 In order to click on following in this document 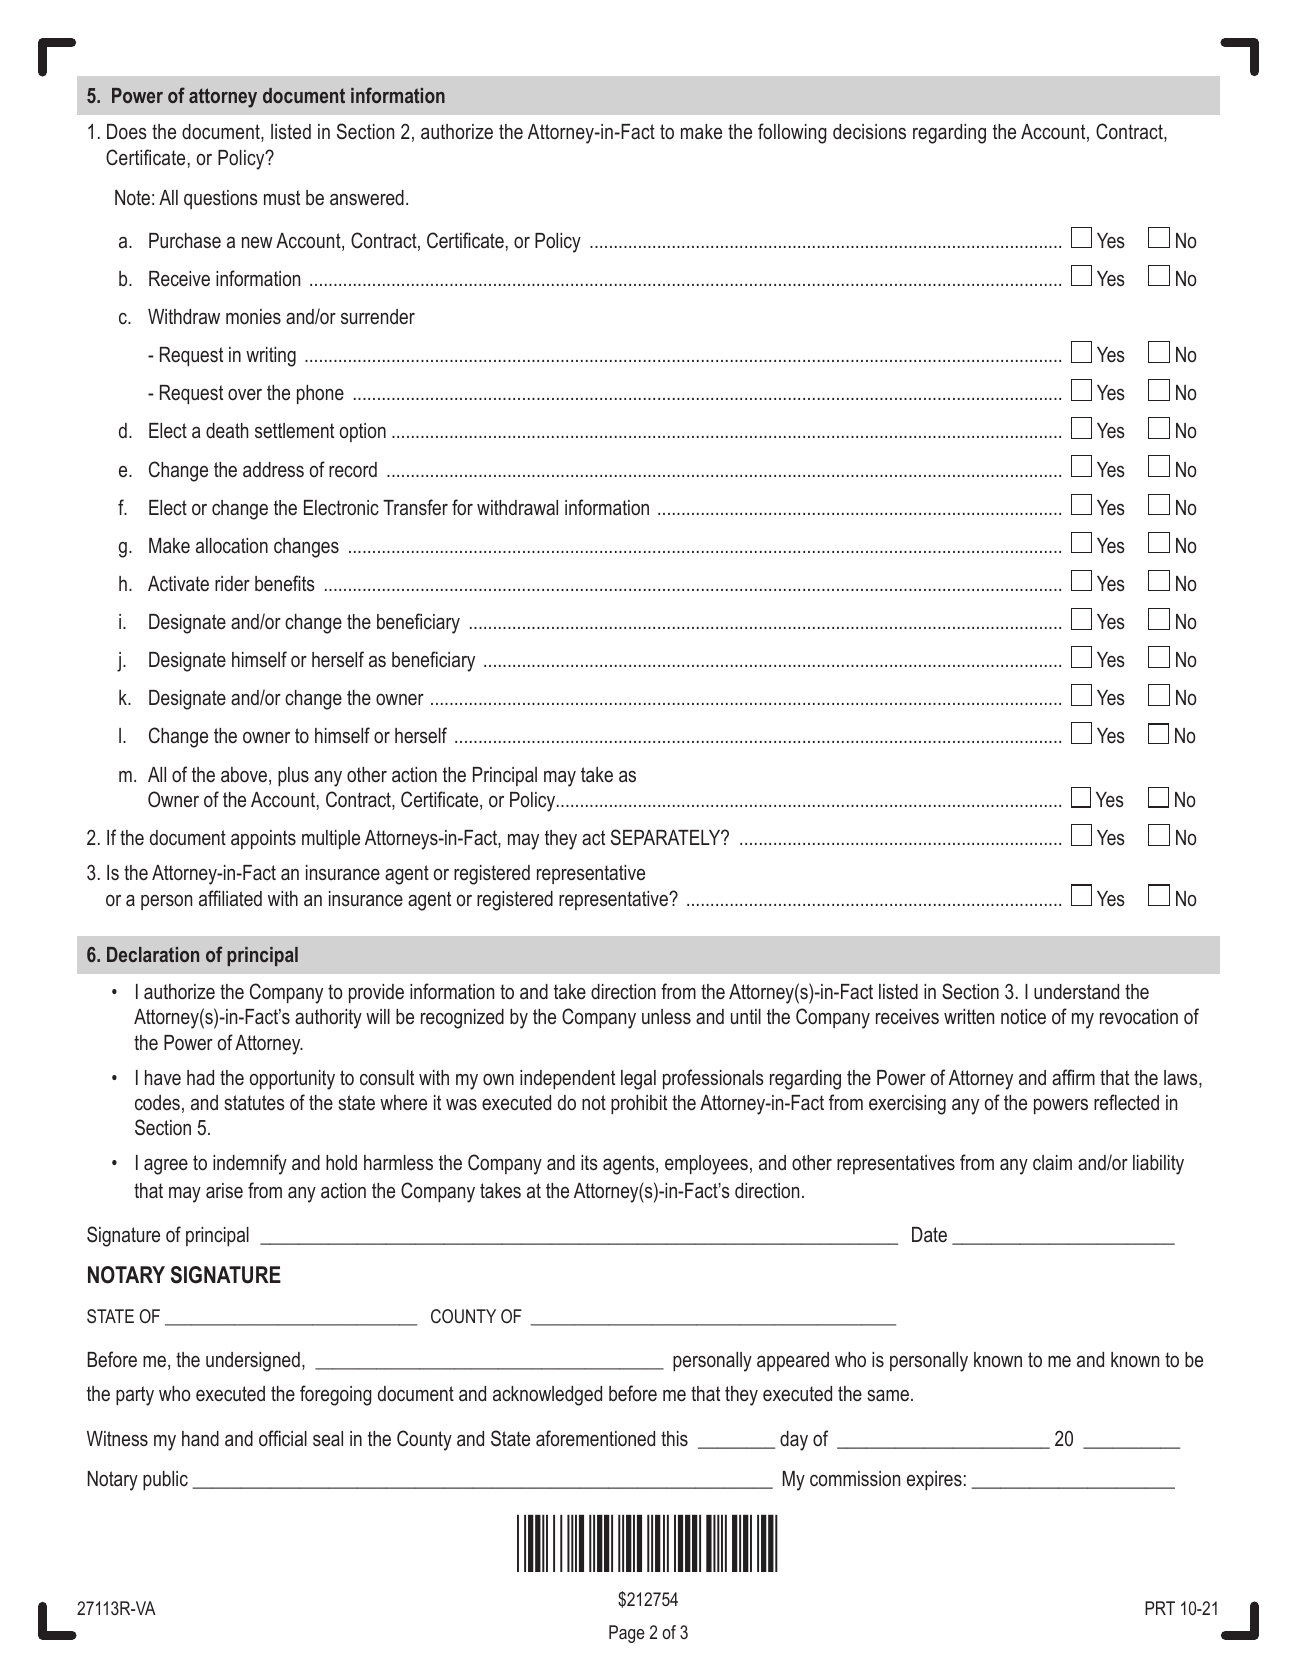, I will do `click(792, 133)`.
